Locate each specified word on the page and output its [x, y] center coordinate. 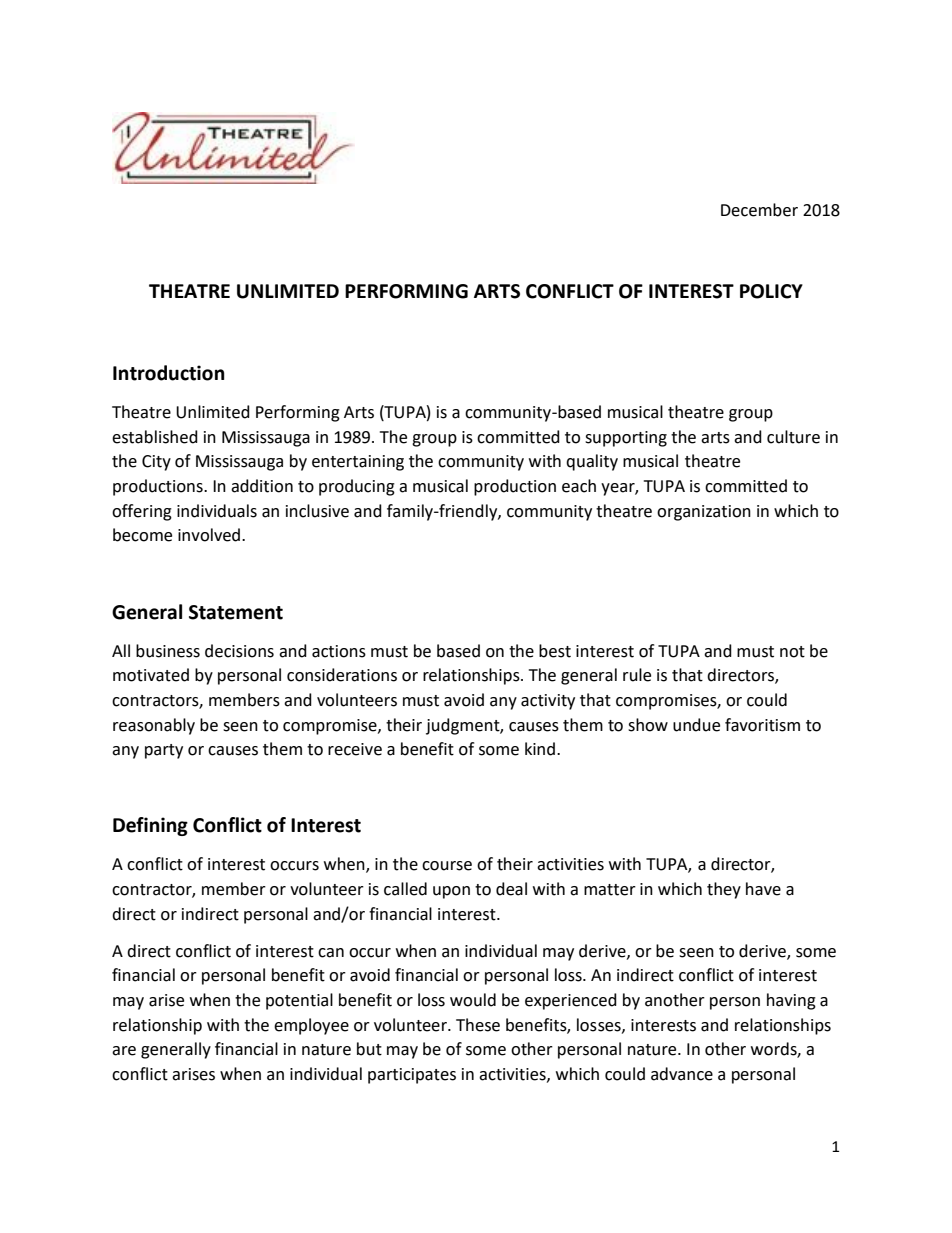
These [478, 1025]
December [759, 210]
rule [637, 675]
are [124, 1051]
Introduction [169, 373]
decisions [239, 651]
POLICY [771, 291]
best [555, 651]
